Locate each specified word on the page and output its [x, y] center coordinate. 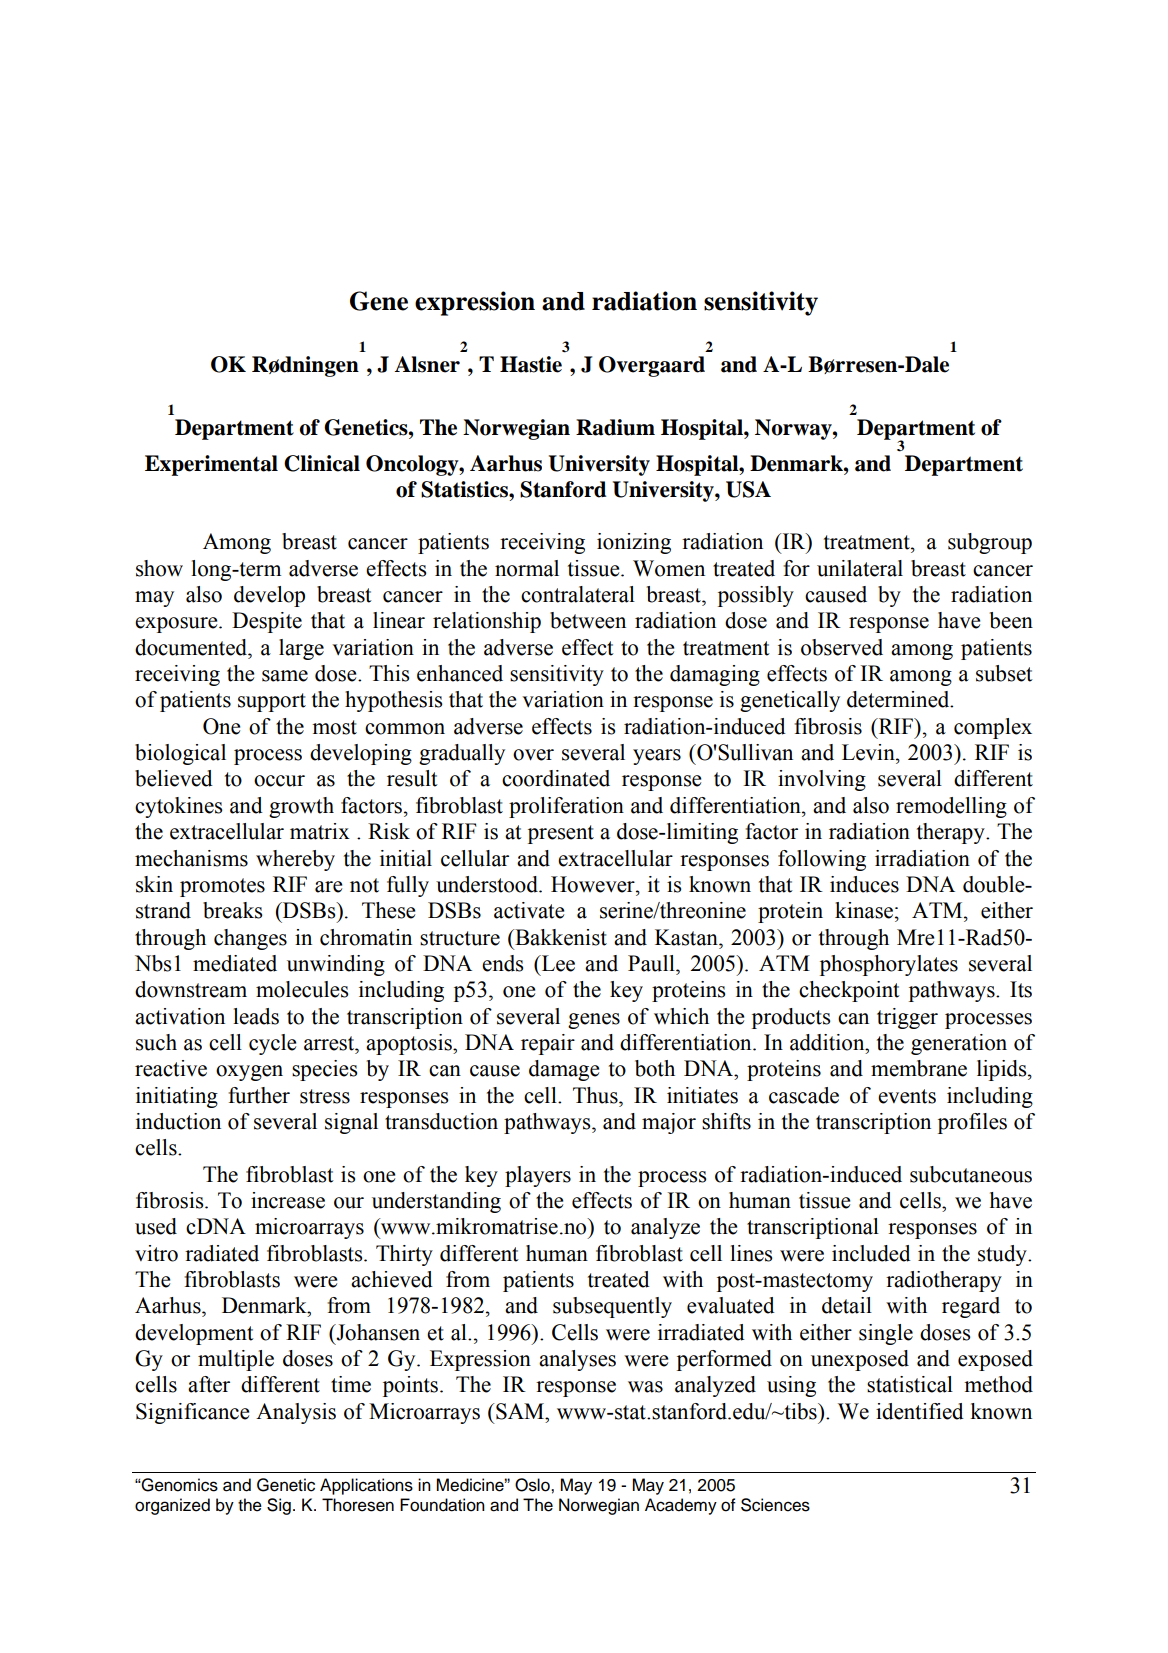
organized [172, 1506]
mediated [235, 963]
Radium [615, 427]
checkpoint [849, 991]
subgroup [990, 543]
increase [288, 1200]
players [538, 1176]
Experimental [211, 465]
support [272, 702]
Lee [557, 963]
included [871, 1253]
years [657, 757]
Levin [869, 752]
